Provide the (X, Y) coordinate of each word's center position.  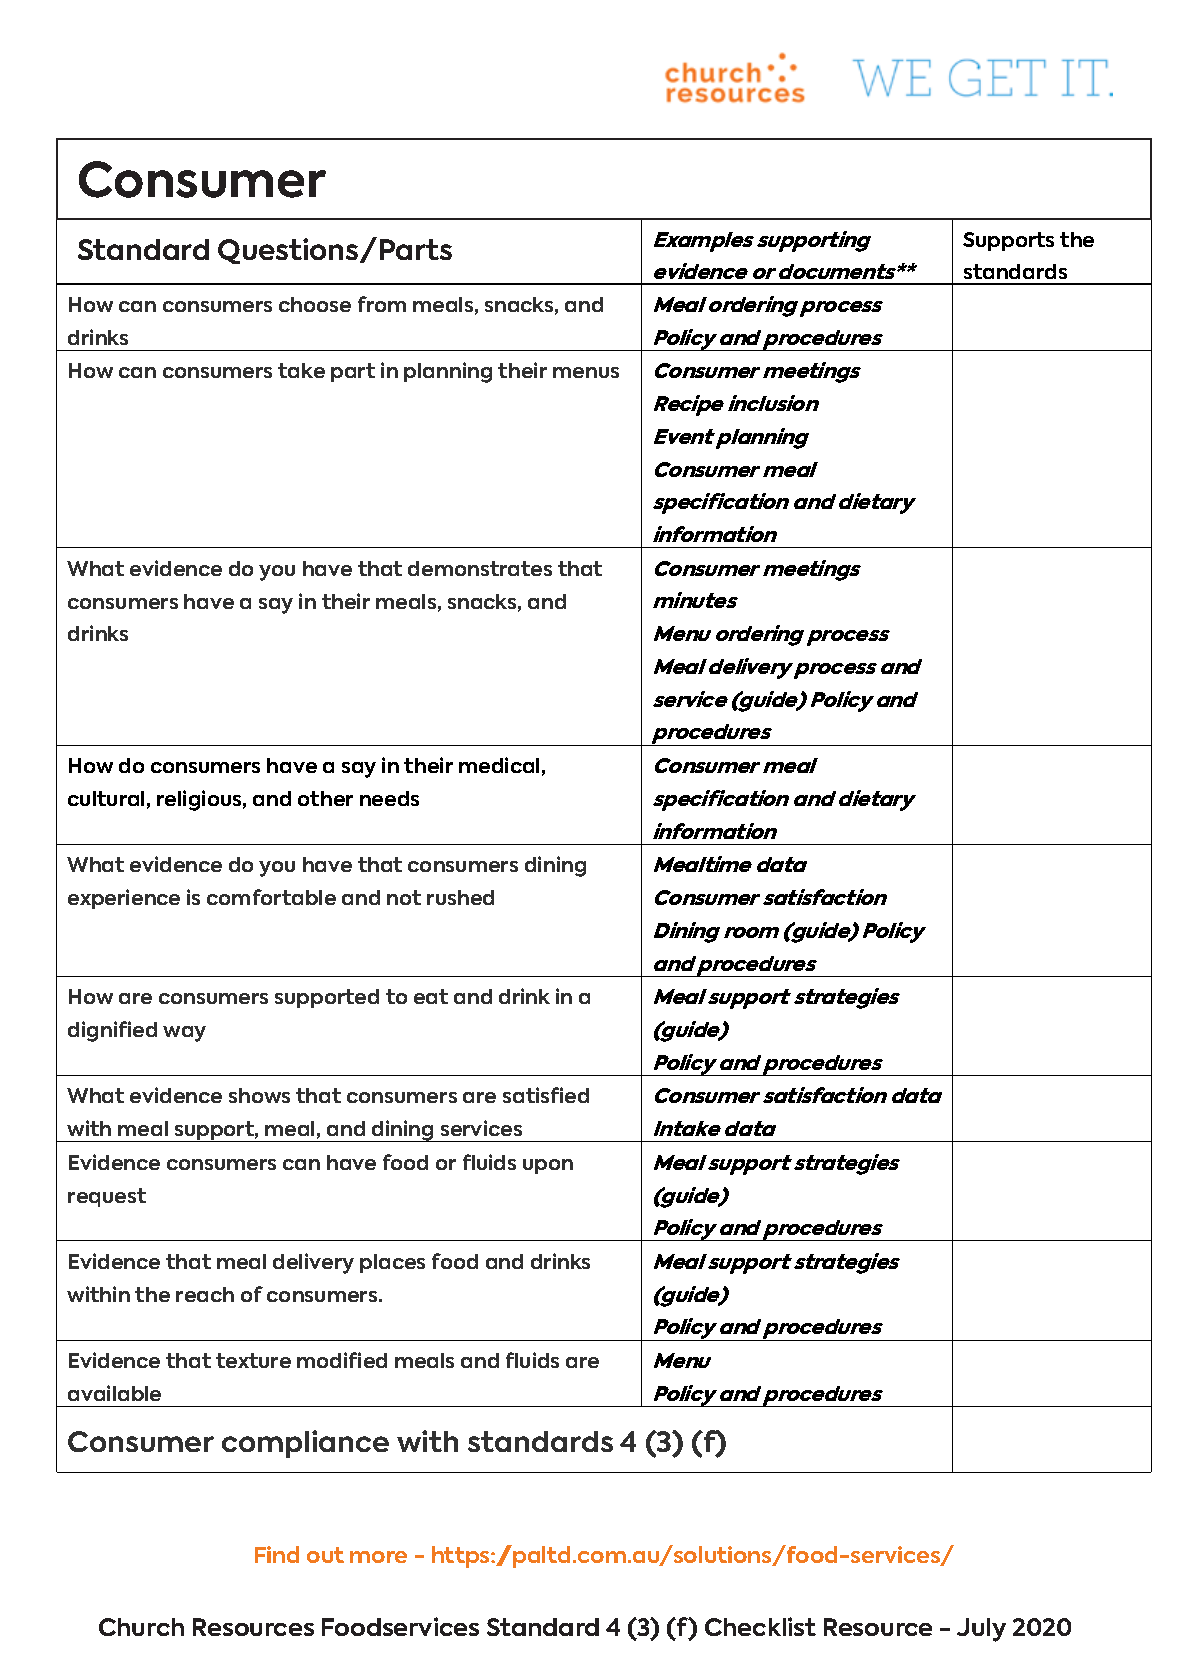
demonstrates (480, 568)
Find (277, 1554)
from (382, 304)
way (184, 1034)
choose (315, 304)
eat (431, 996)
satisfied (546, 1095)
